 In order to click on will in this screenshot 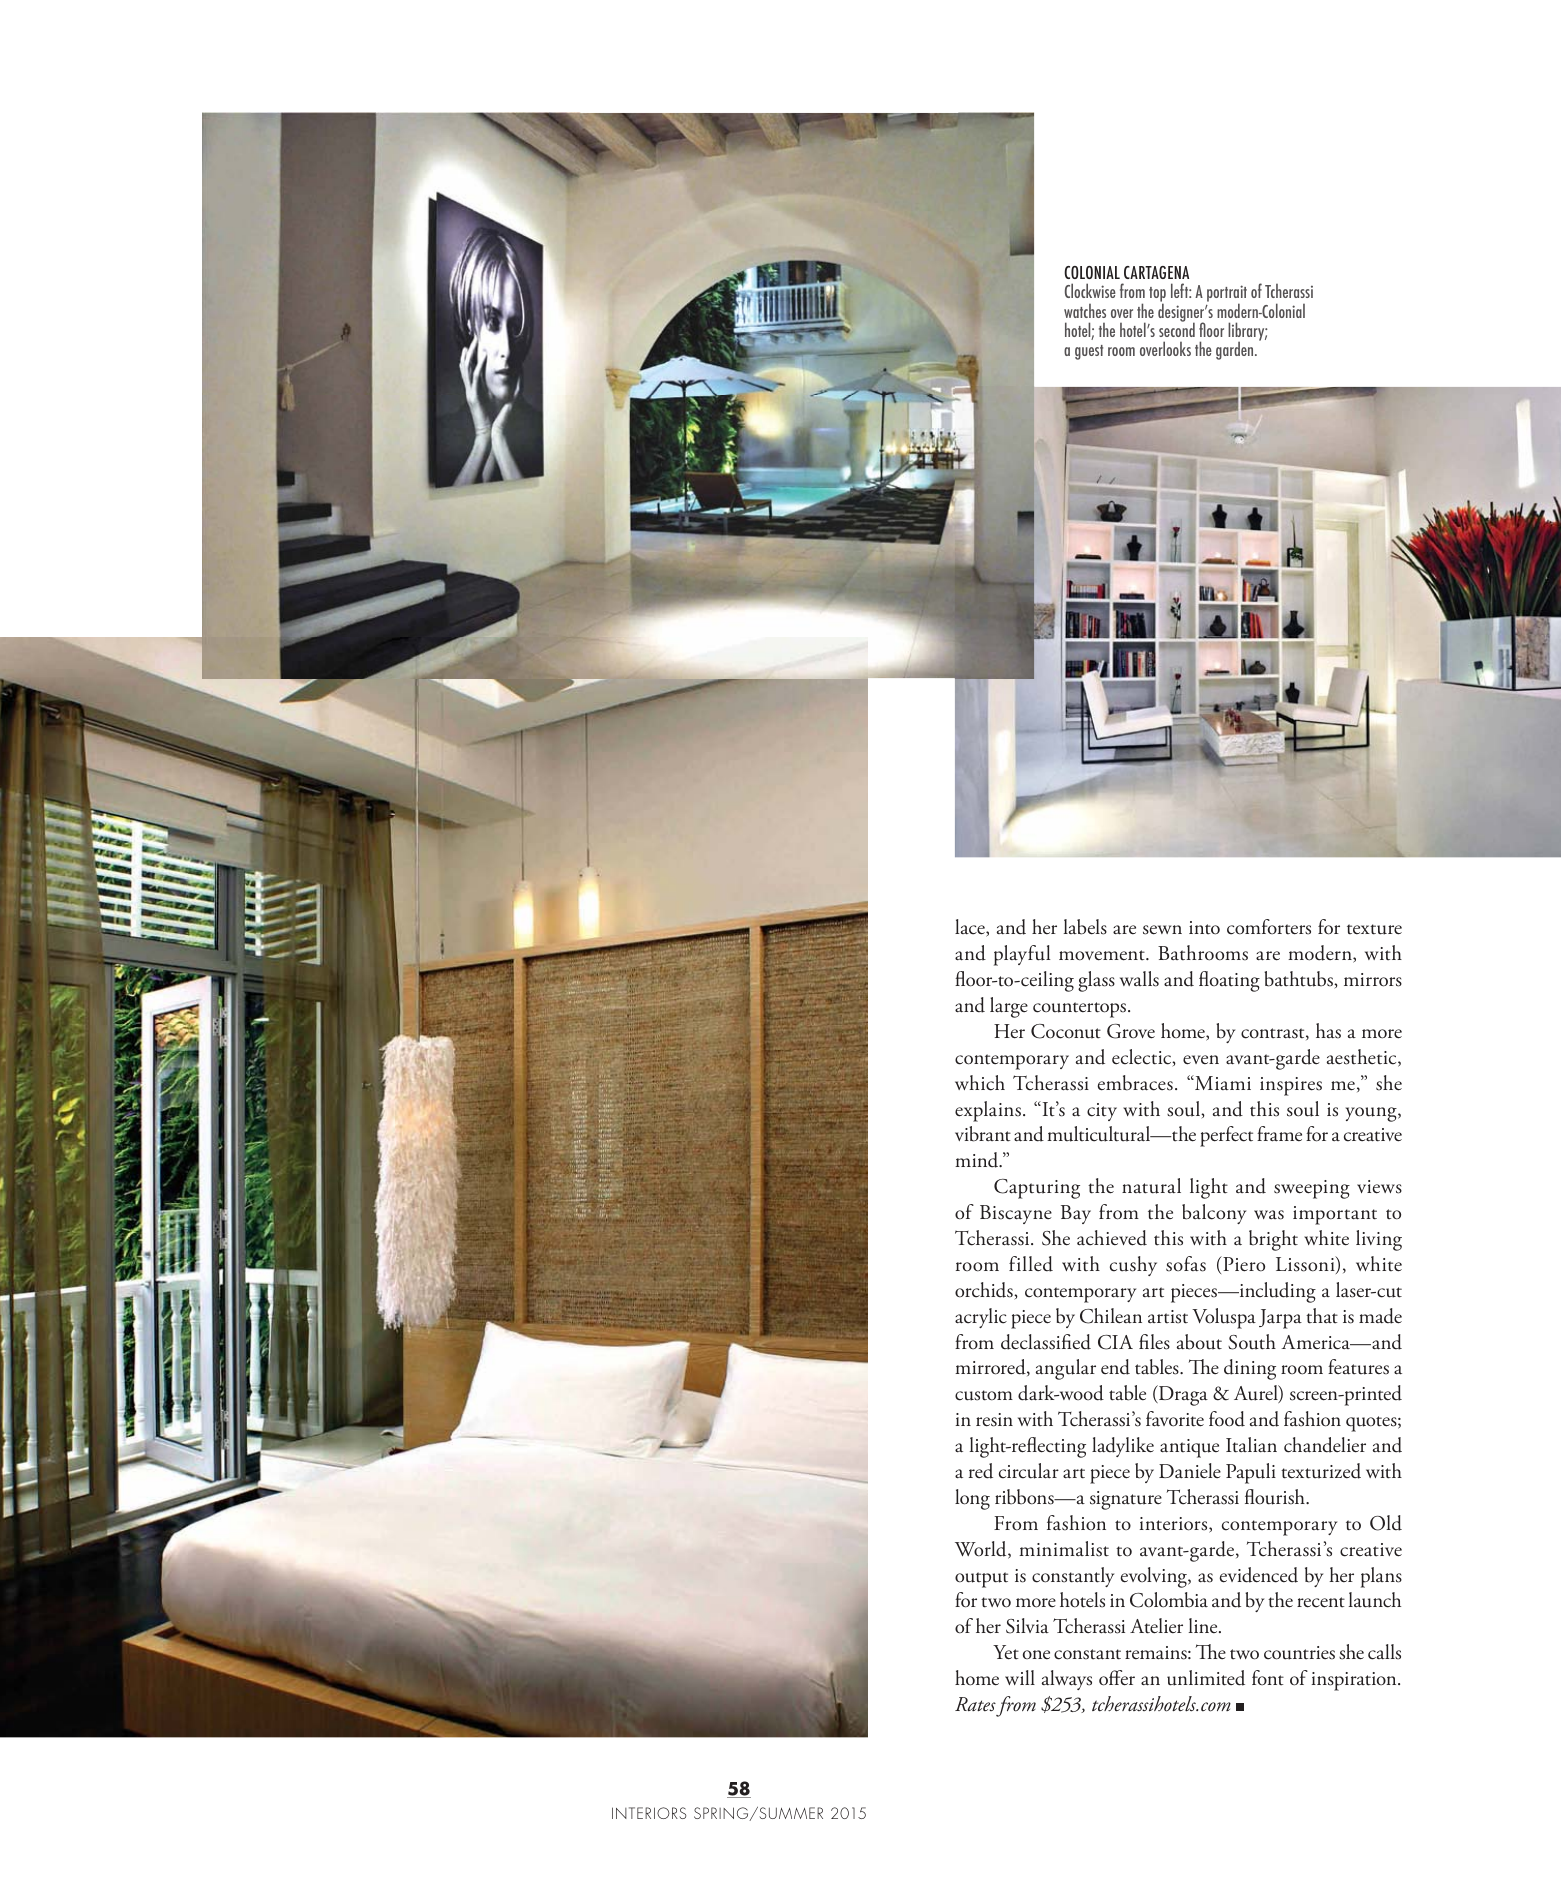, I will do `click(1020, 1677)`.
